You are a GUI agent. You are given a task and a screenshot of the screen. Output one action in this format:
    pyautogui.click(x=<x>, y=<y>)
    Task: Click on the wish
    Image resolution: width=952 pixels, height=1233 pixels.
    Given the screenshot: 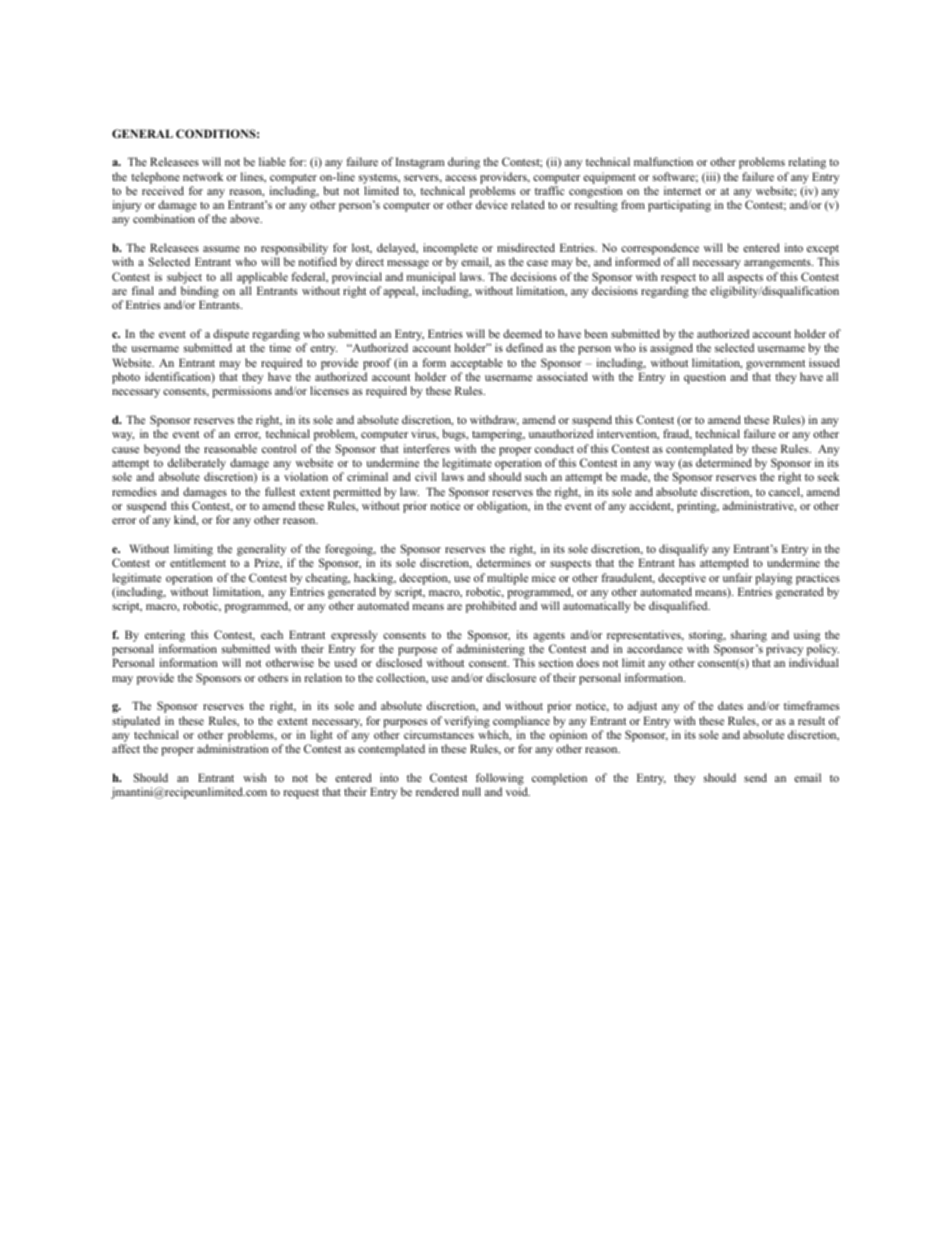 What is the action you would take?
    pyautogui.click(x=254, y=777)
